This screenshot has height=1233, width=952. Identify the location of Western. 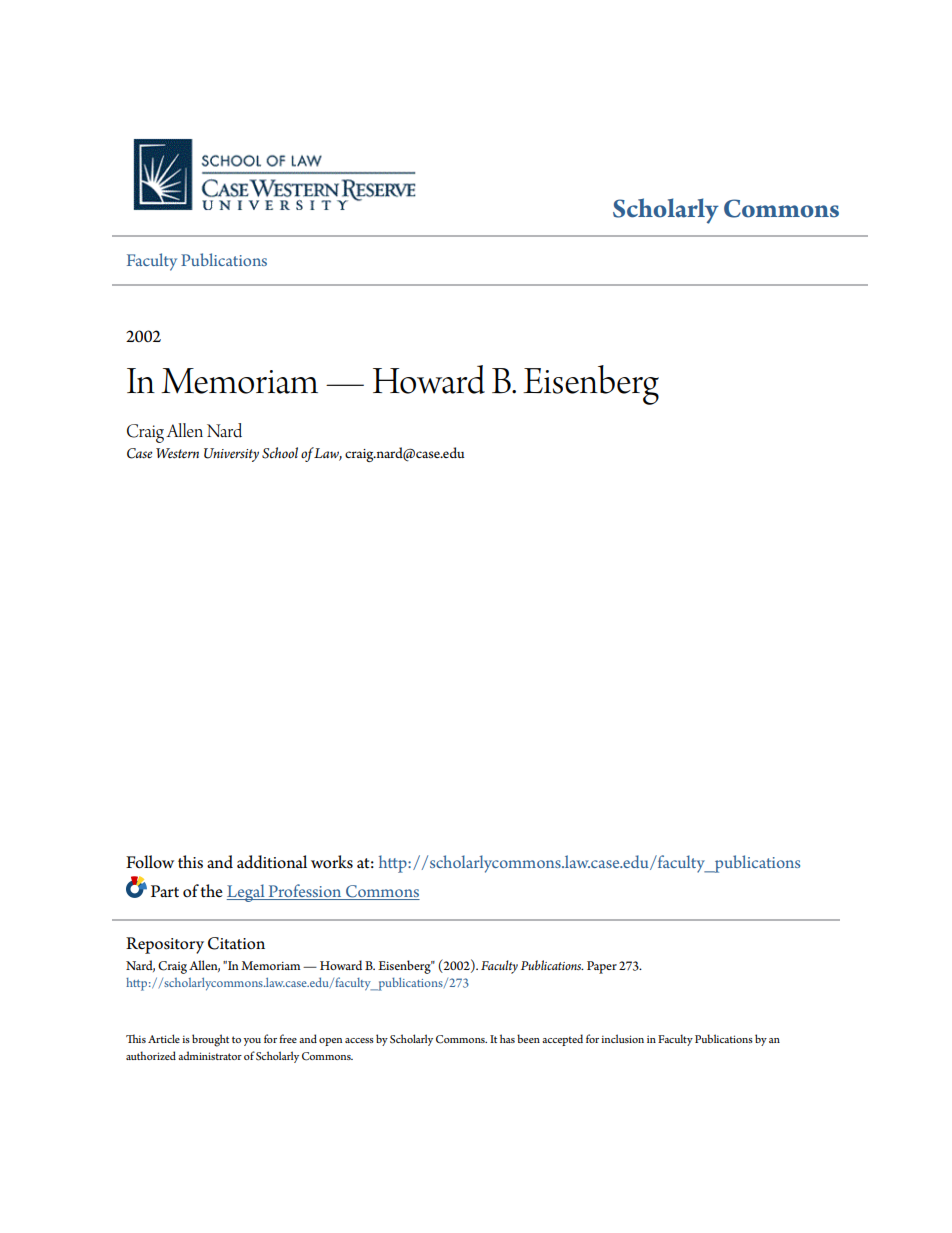
(177, 453).
